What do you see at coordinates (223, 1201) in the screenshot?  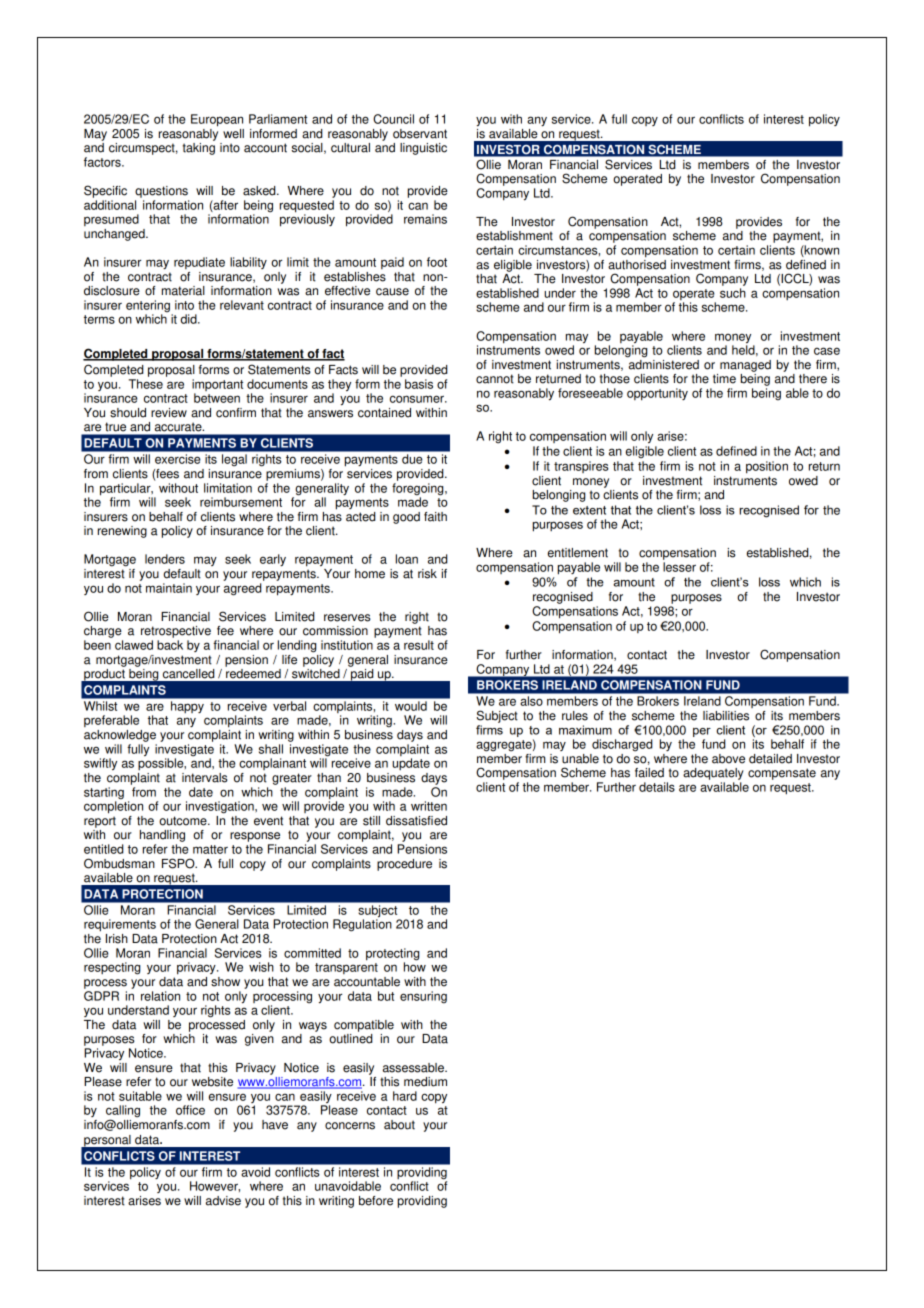 I see `advise` at bounding box center [223, 1201].
